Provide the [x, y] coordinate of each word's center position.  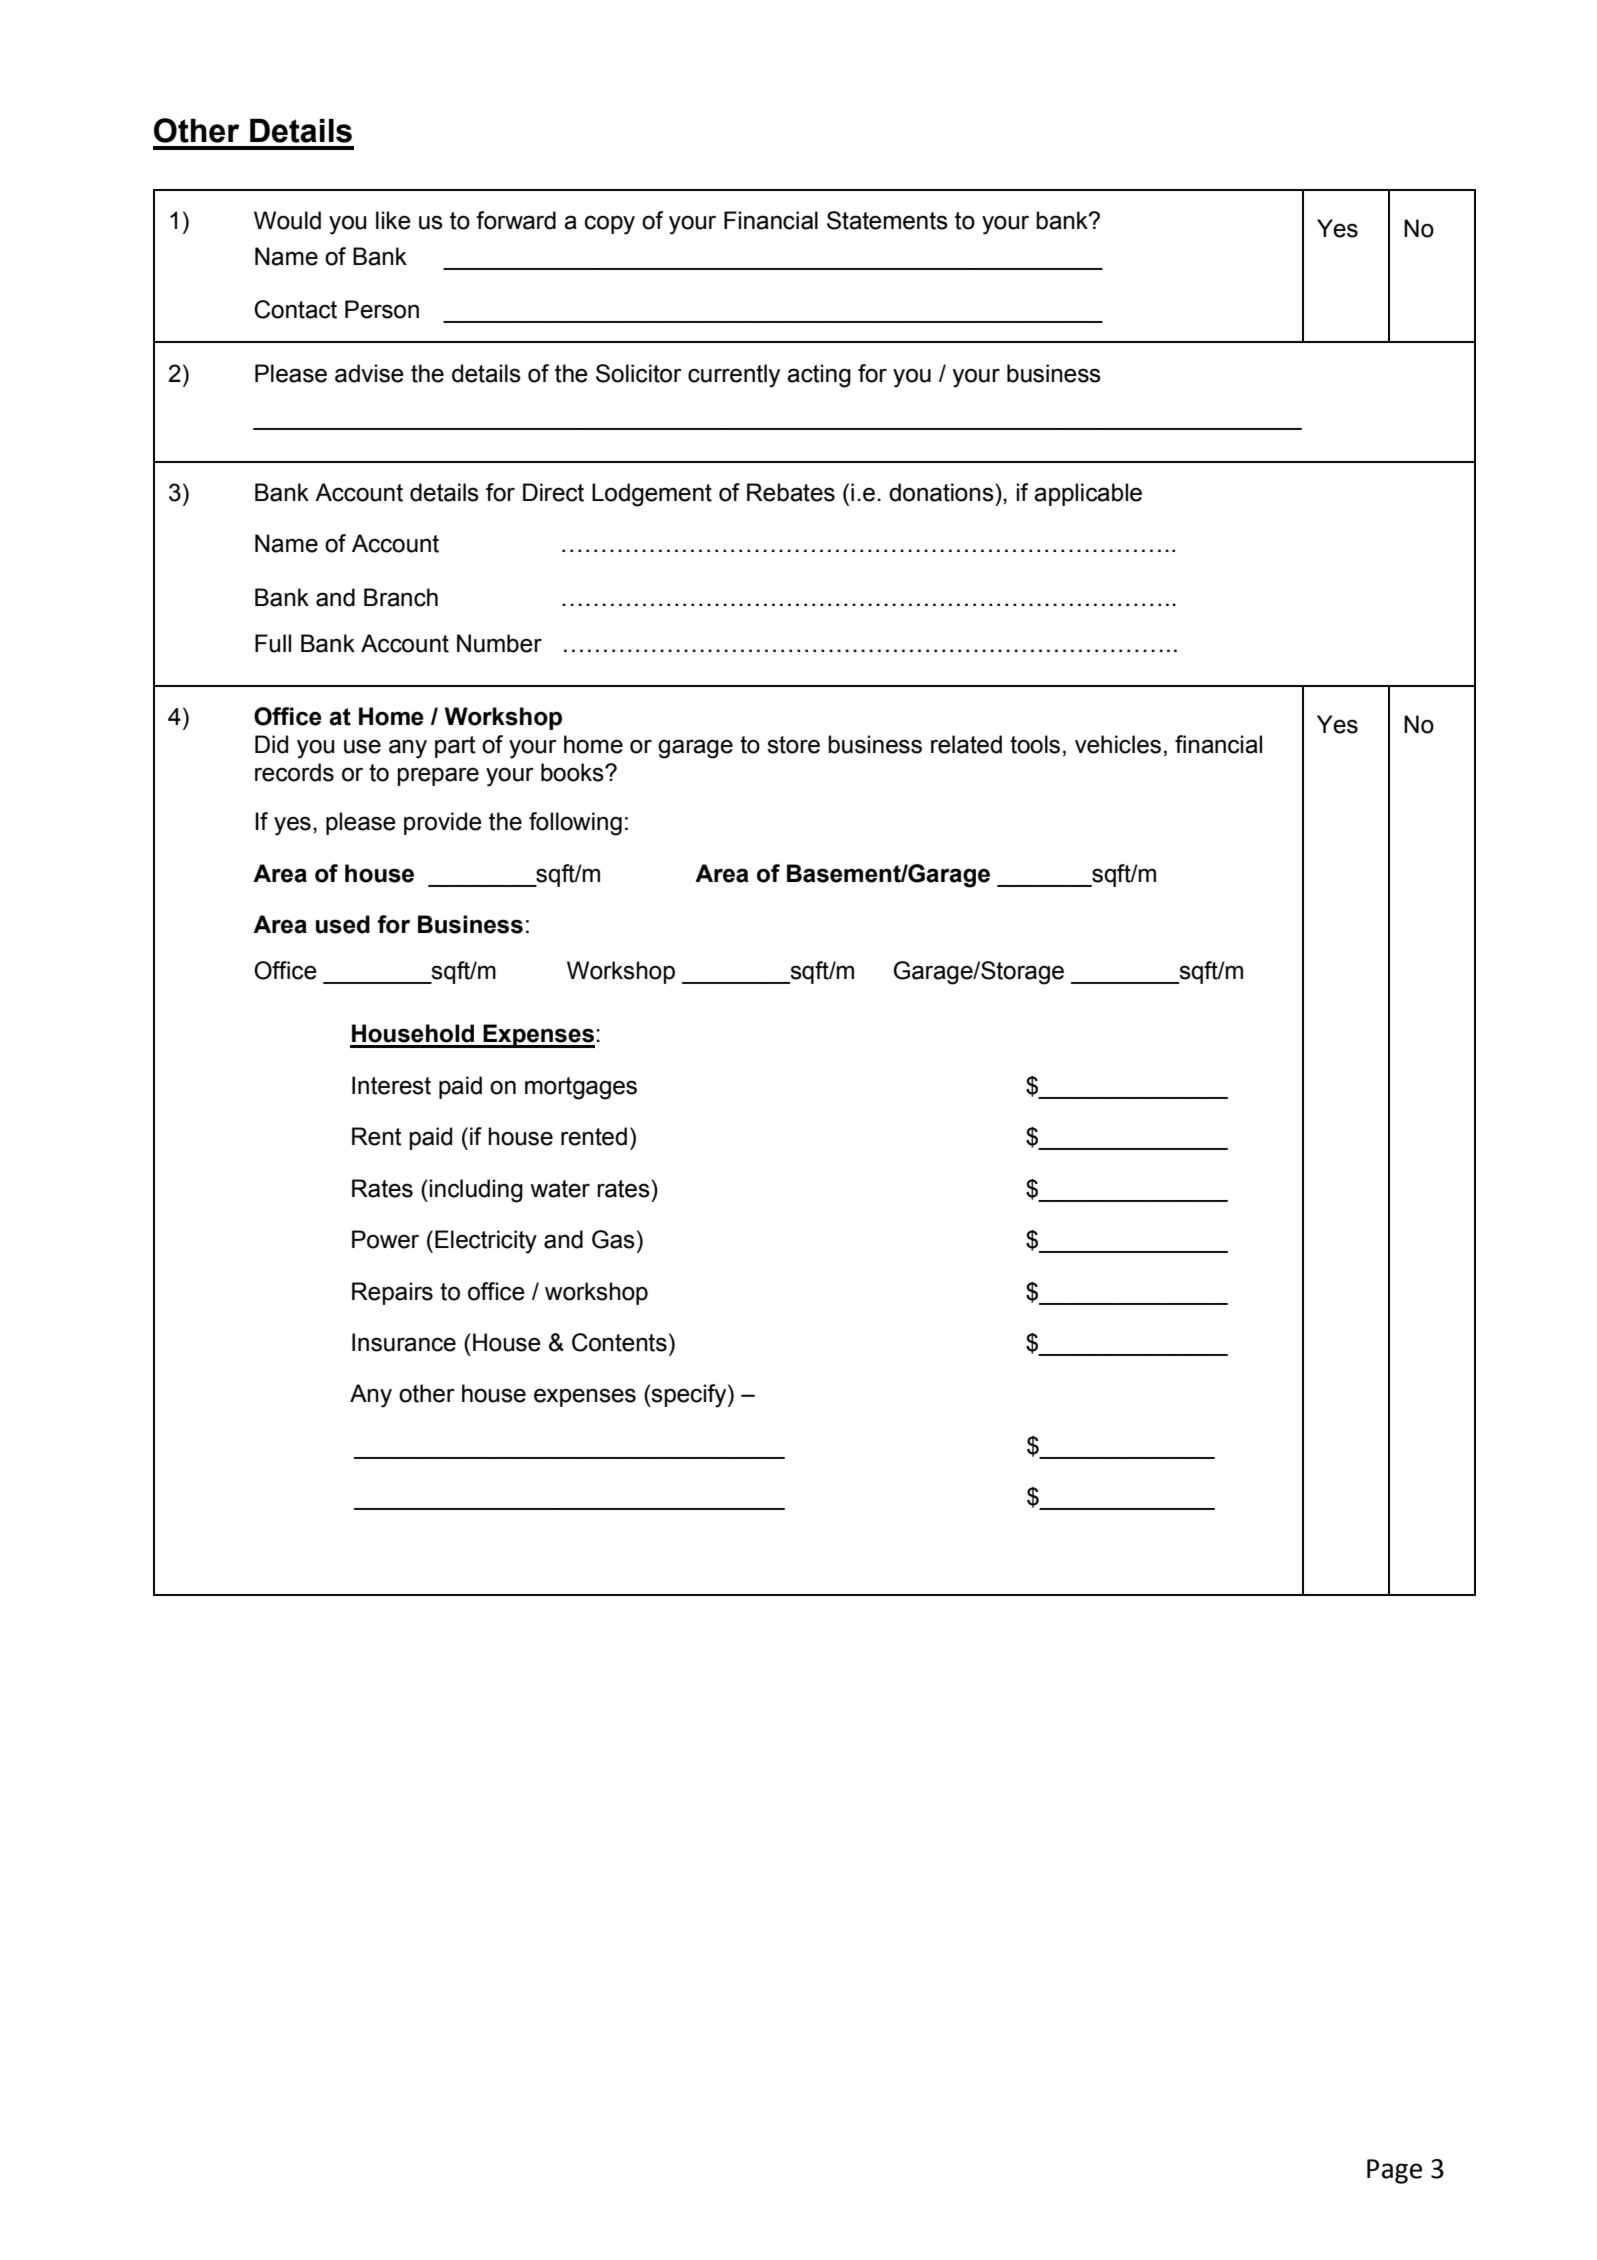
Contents [619, 1342]
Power [385, 1239]
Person [382, 309]
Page [1394, 2171]
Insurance [404, 1342]
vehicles [1118, 744]
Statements [887, 220]
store [793, 745]
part [455, 747]
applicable [1088, 494]
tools [1035, 744]
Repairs [392, 1293]
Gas [613, 1239]
